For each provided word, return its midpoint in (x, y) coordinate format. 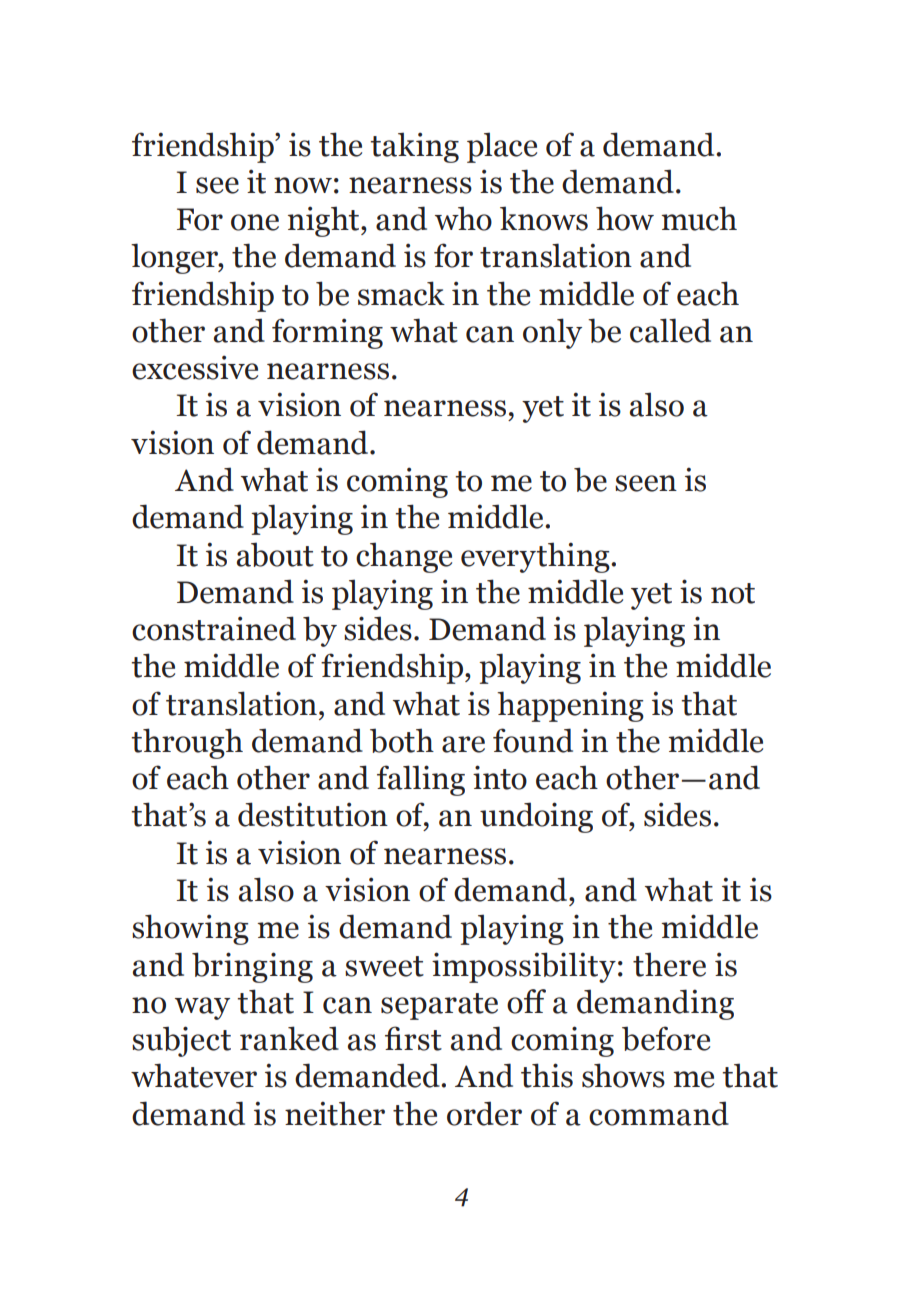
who (463, 218)
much (699, 218)
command (659, 1113)
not (733, 593)
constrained (214, 628)
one (255, 222)
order (484, 1113)
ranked (289, 1038)
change (404, 557)
